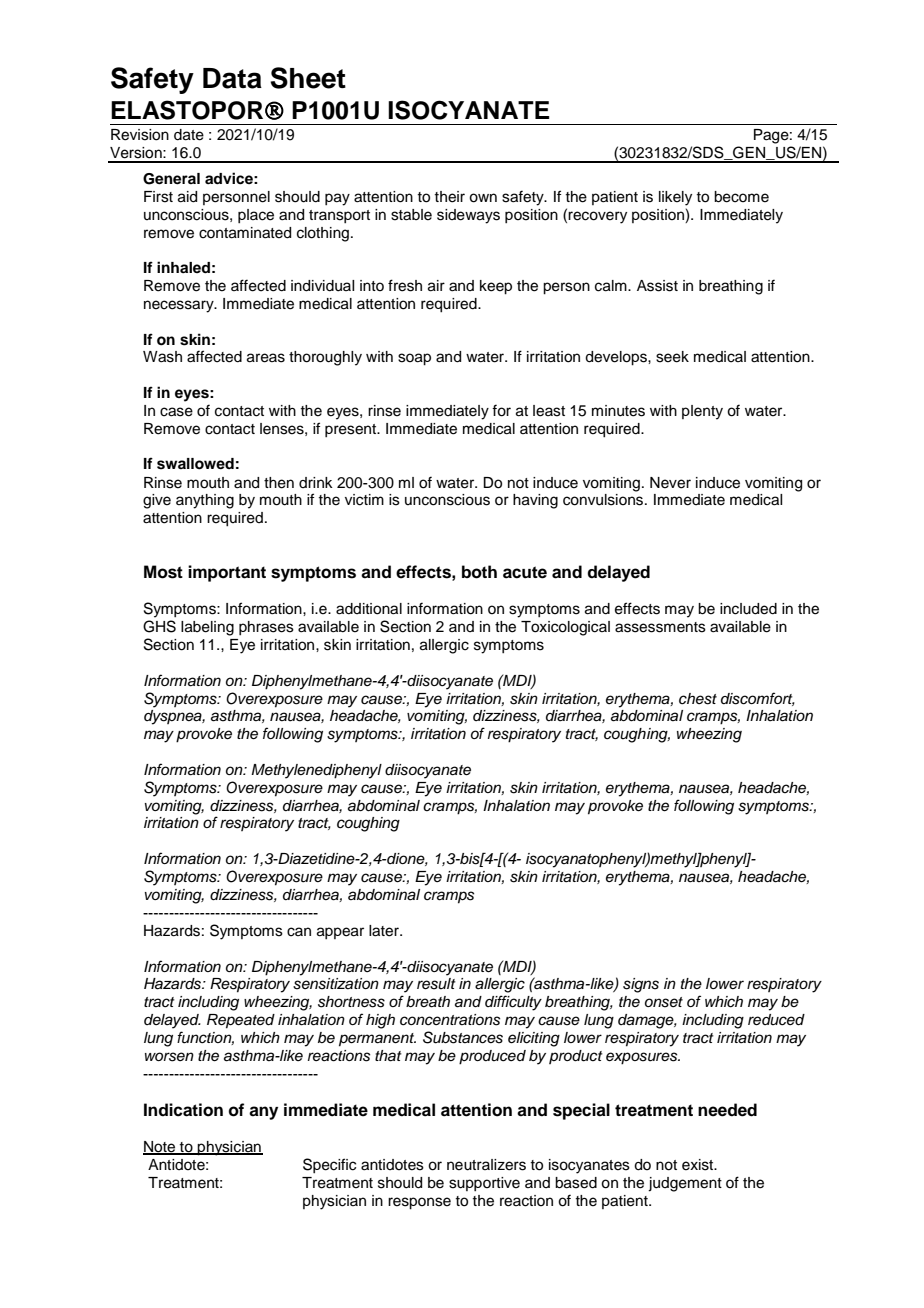 The image size is (924, 1308). What do you see at coordinates (535, 501) in the document?
I see `having` at bounding box center [535, 501].
